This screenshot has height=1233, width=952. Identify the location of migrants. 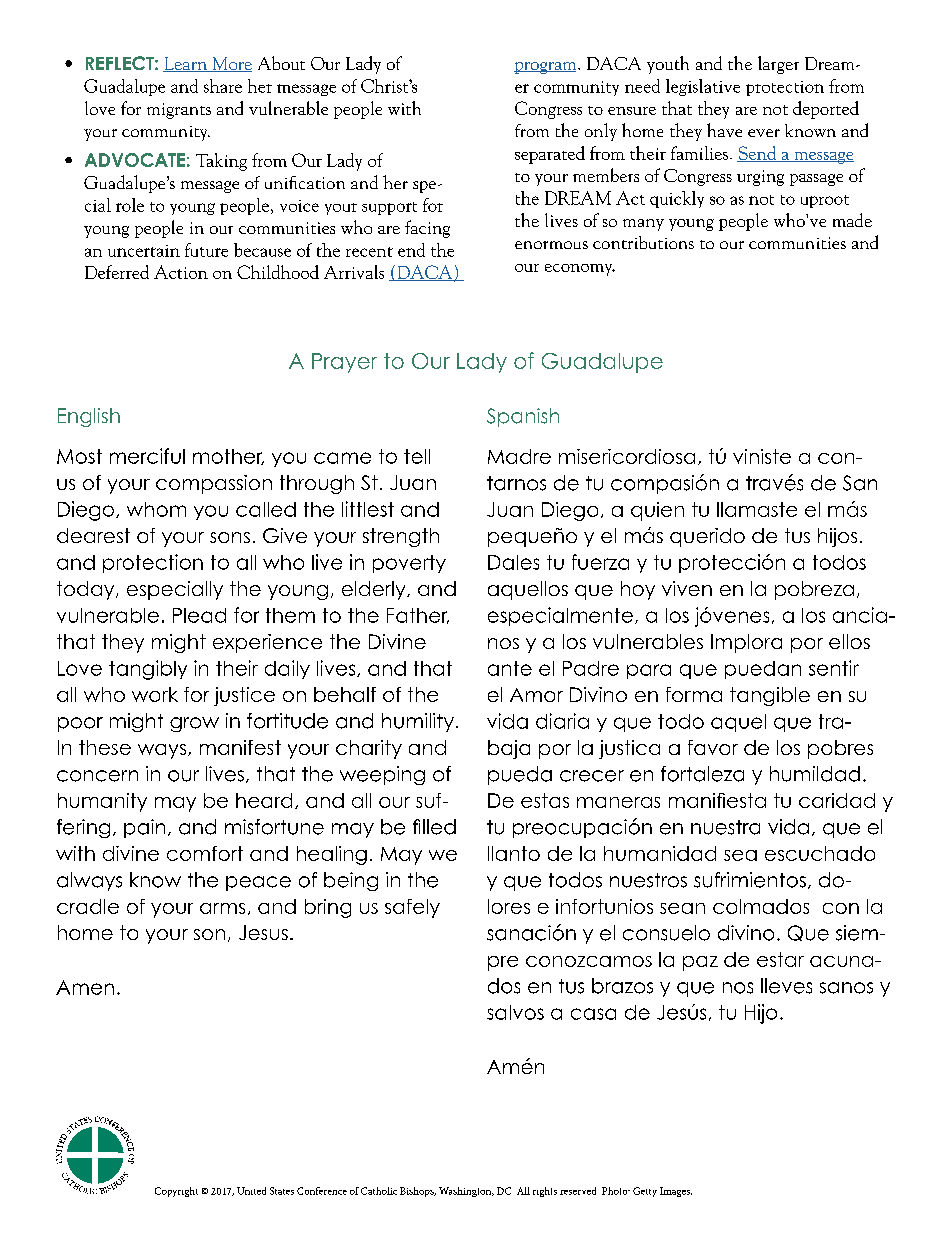
(179, 111).
